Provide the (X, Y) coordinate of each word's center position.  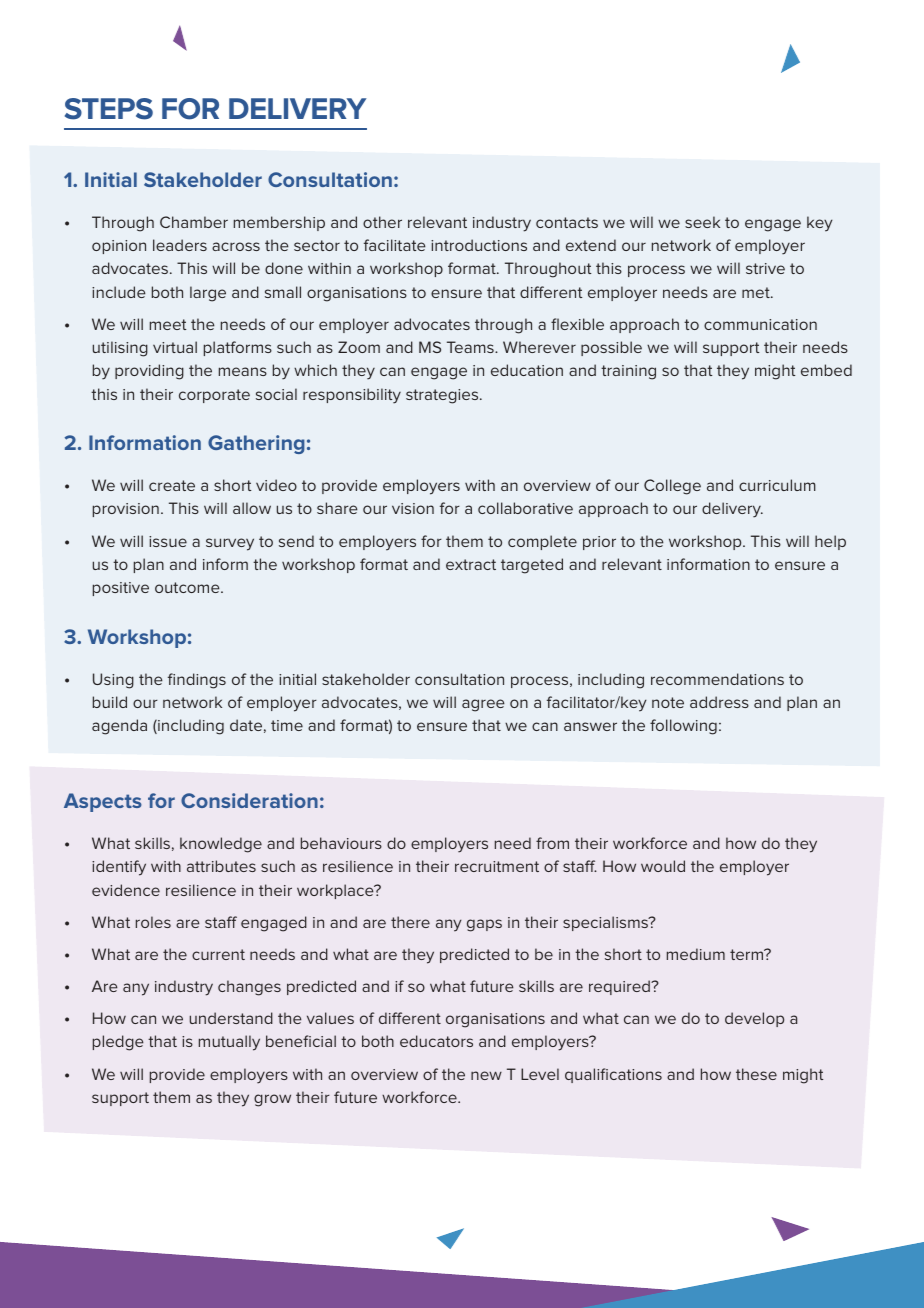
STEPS (109, 109)
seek (702, 222)
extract (471, 564)
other (382, 222)
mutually (229, 1043)
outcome (188, 587)
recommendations (717, 679)
